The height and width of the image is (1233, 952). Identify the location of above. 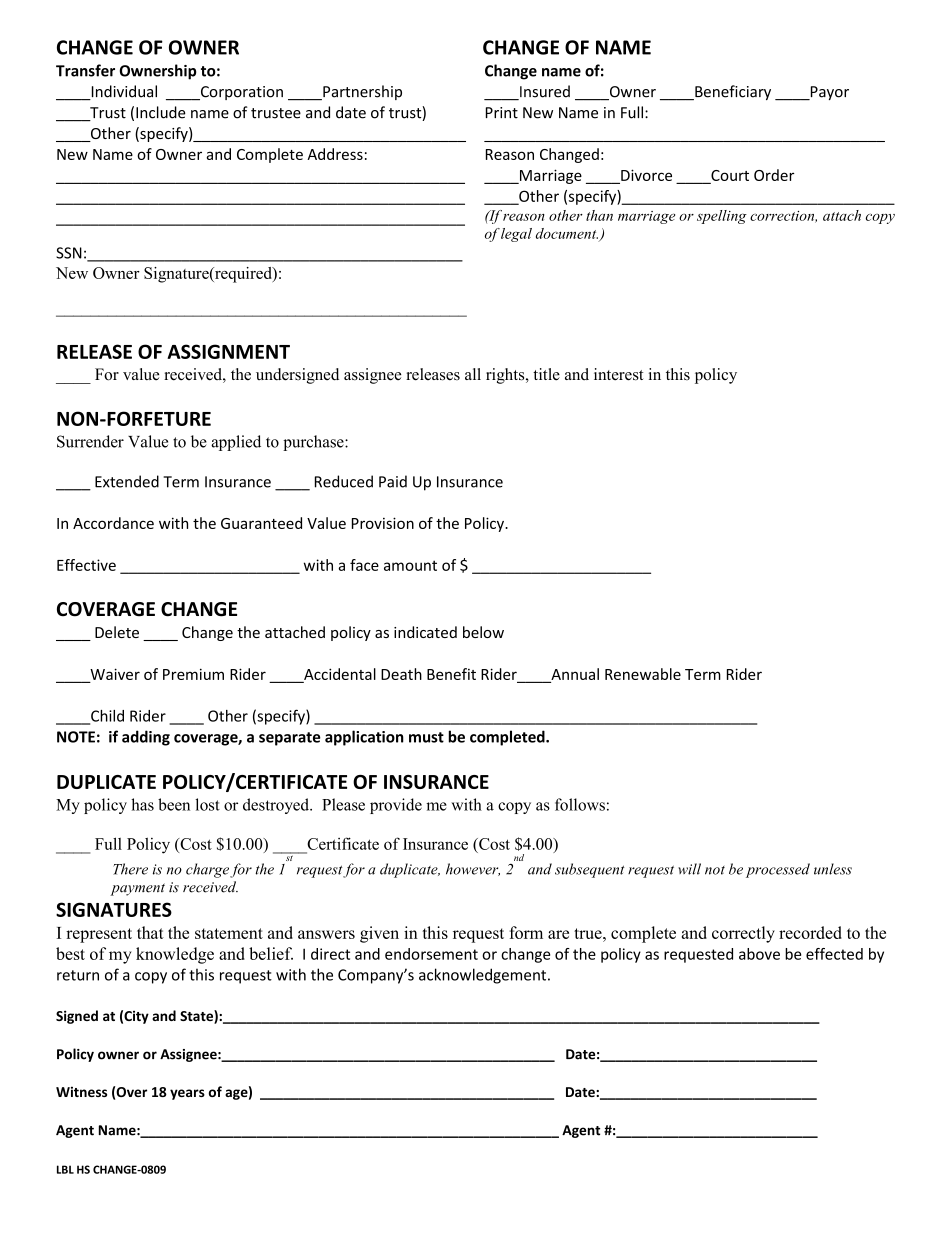
(759, 954).
